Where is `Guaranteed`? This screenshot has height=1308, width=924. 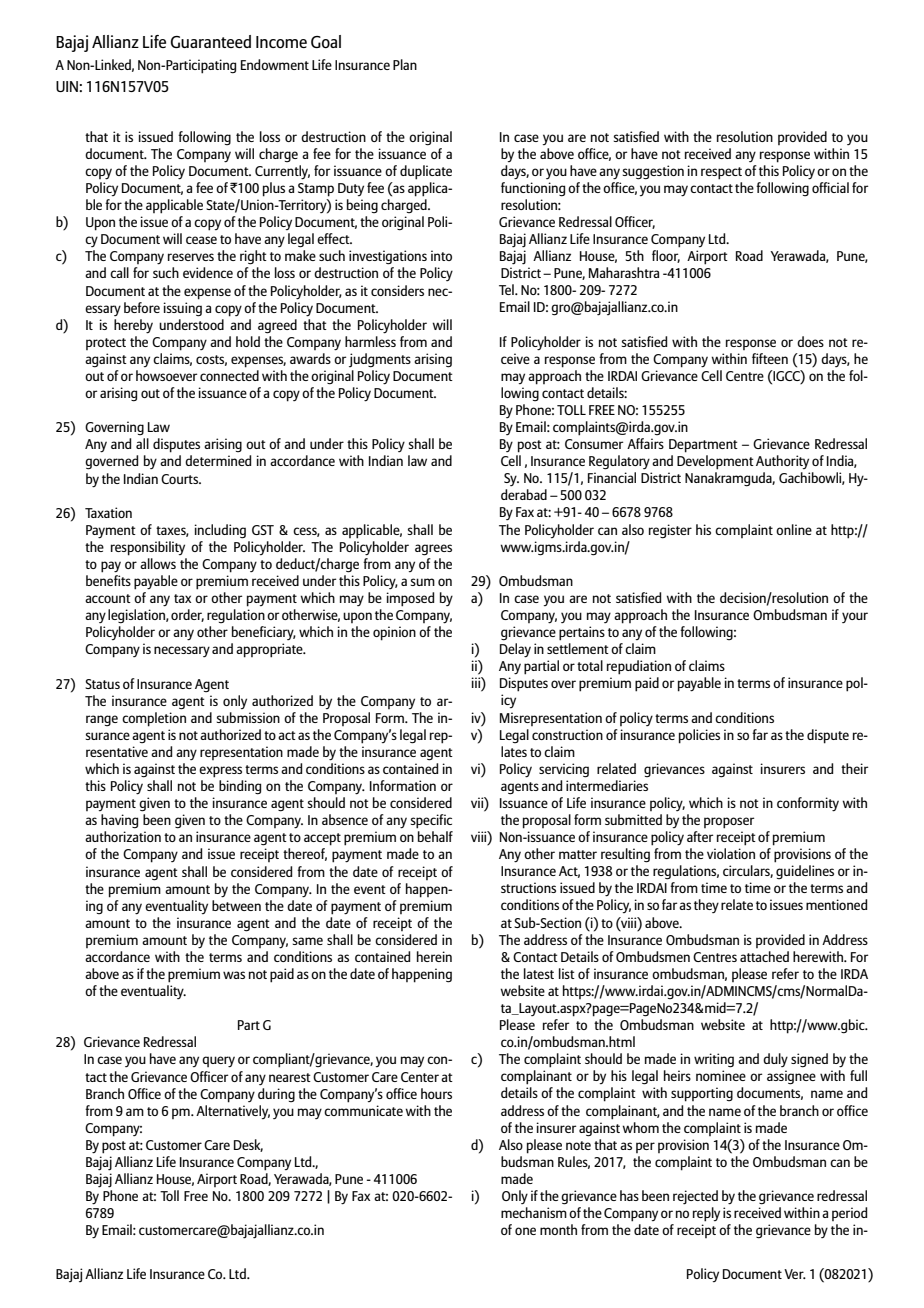 Guaranteed is located at coordinates (211, 41).
